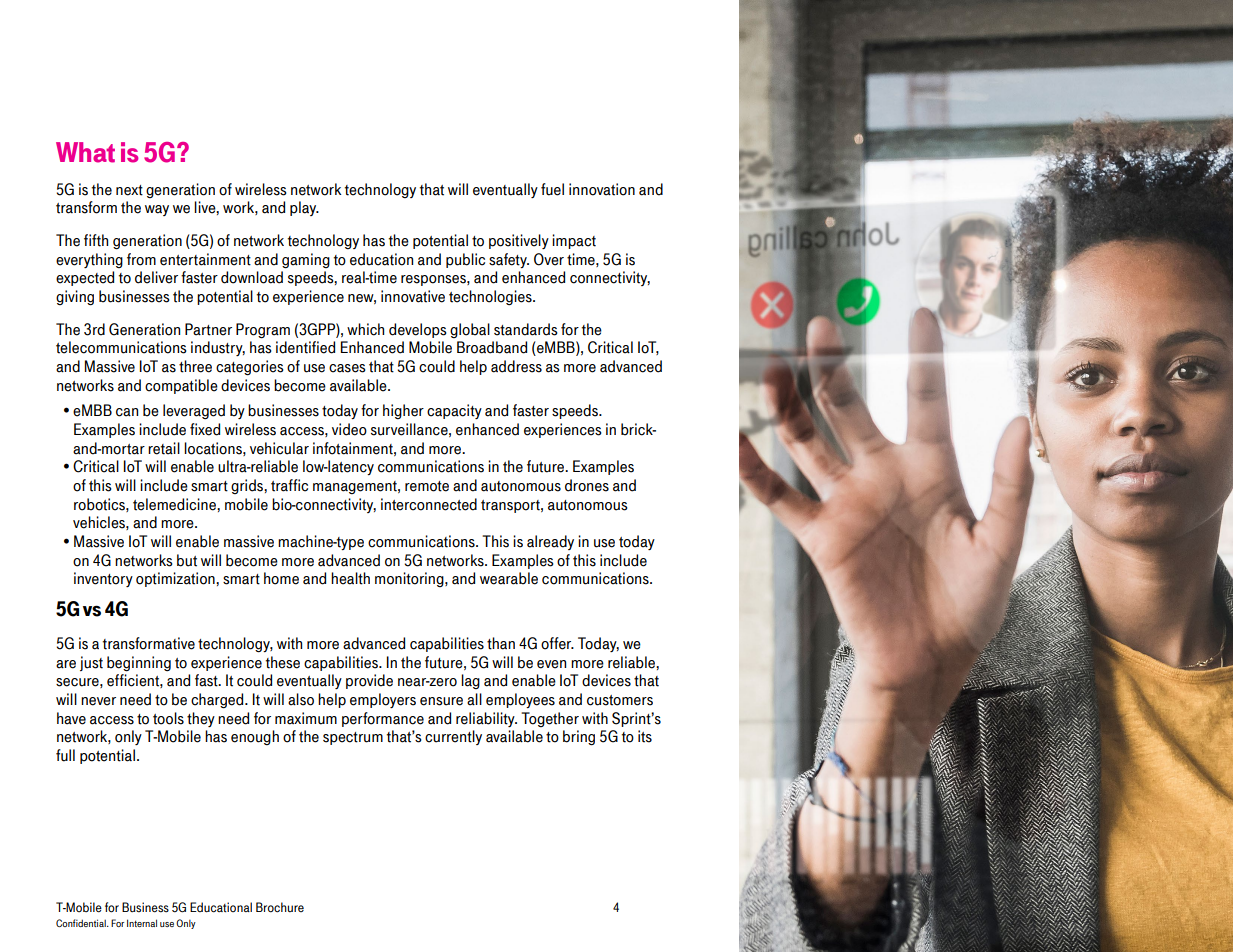  Describe the element at coordinates (347, 368) in the document. I see `cases` at that location.
